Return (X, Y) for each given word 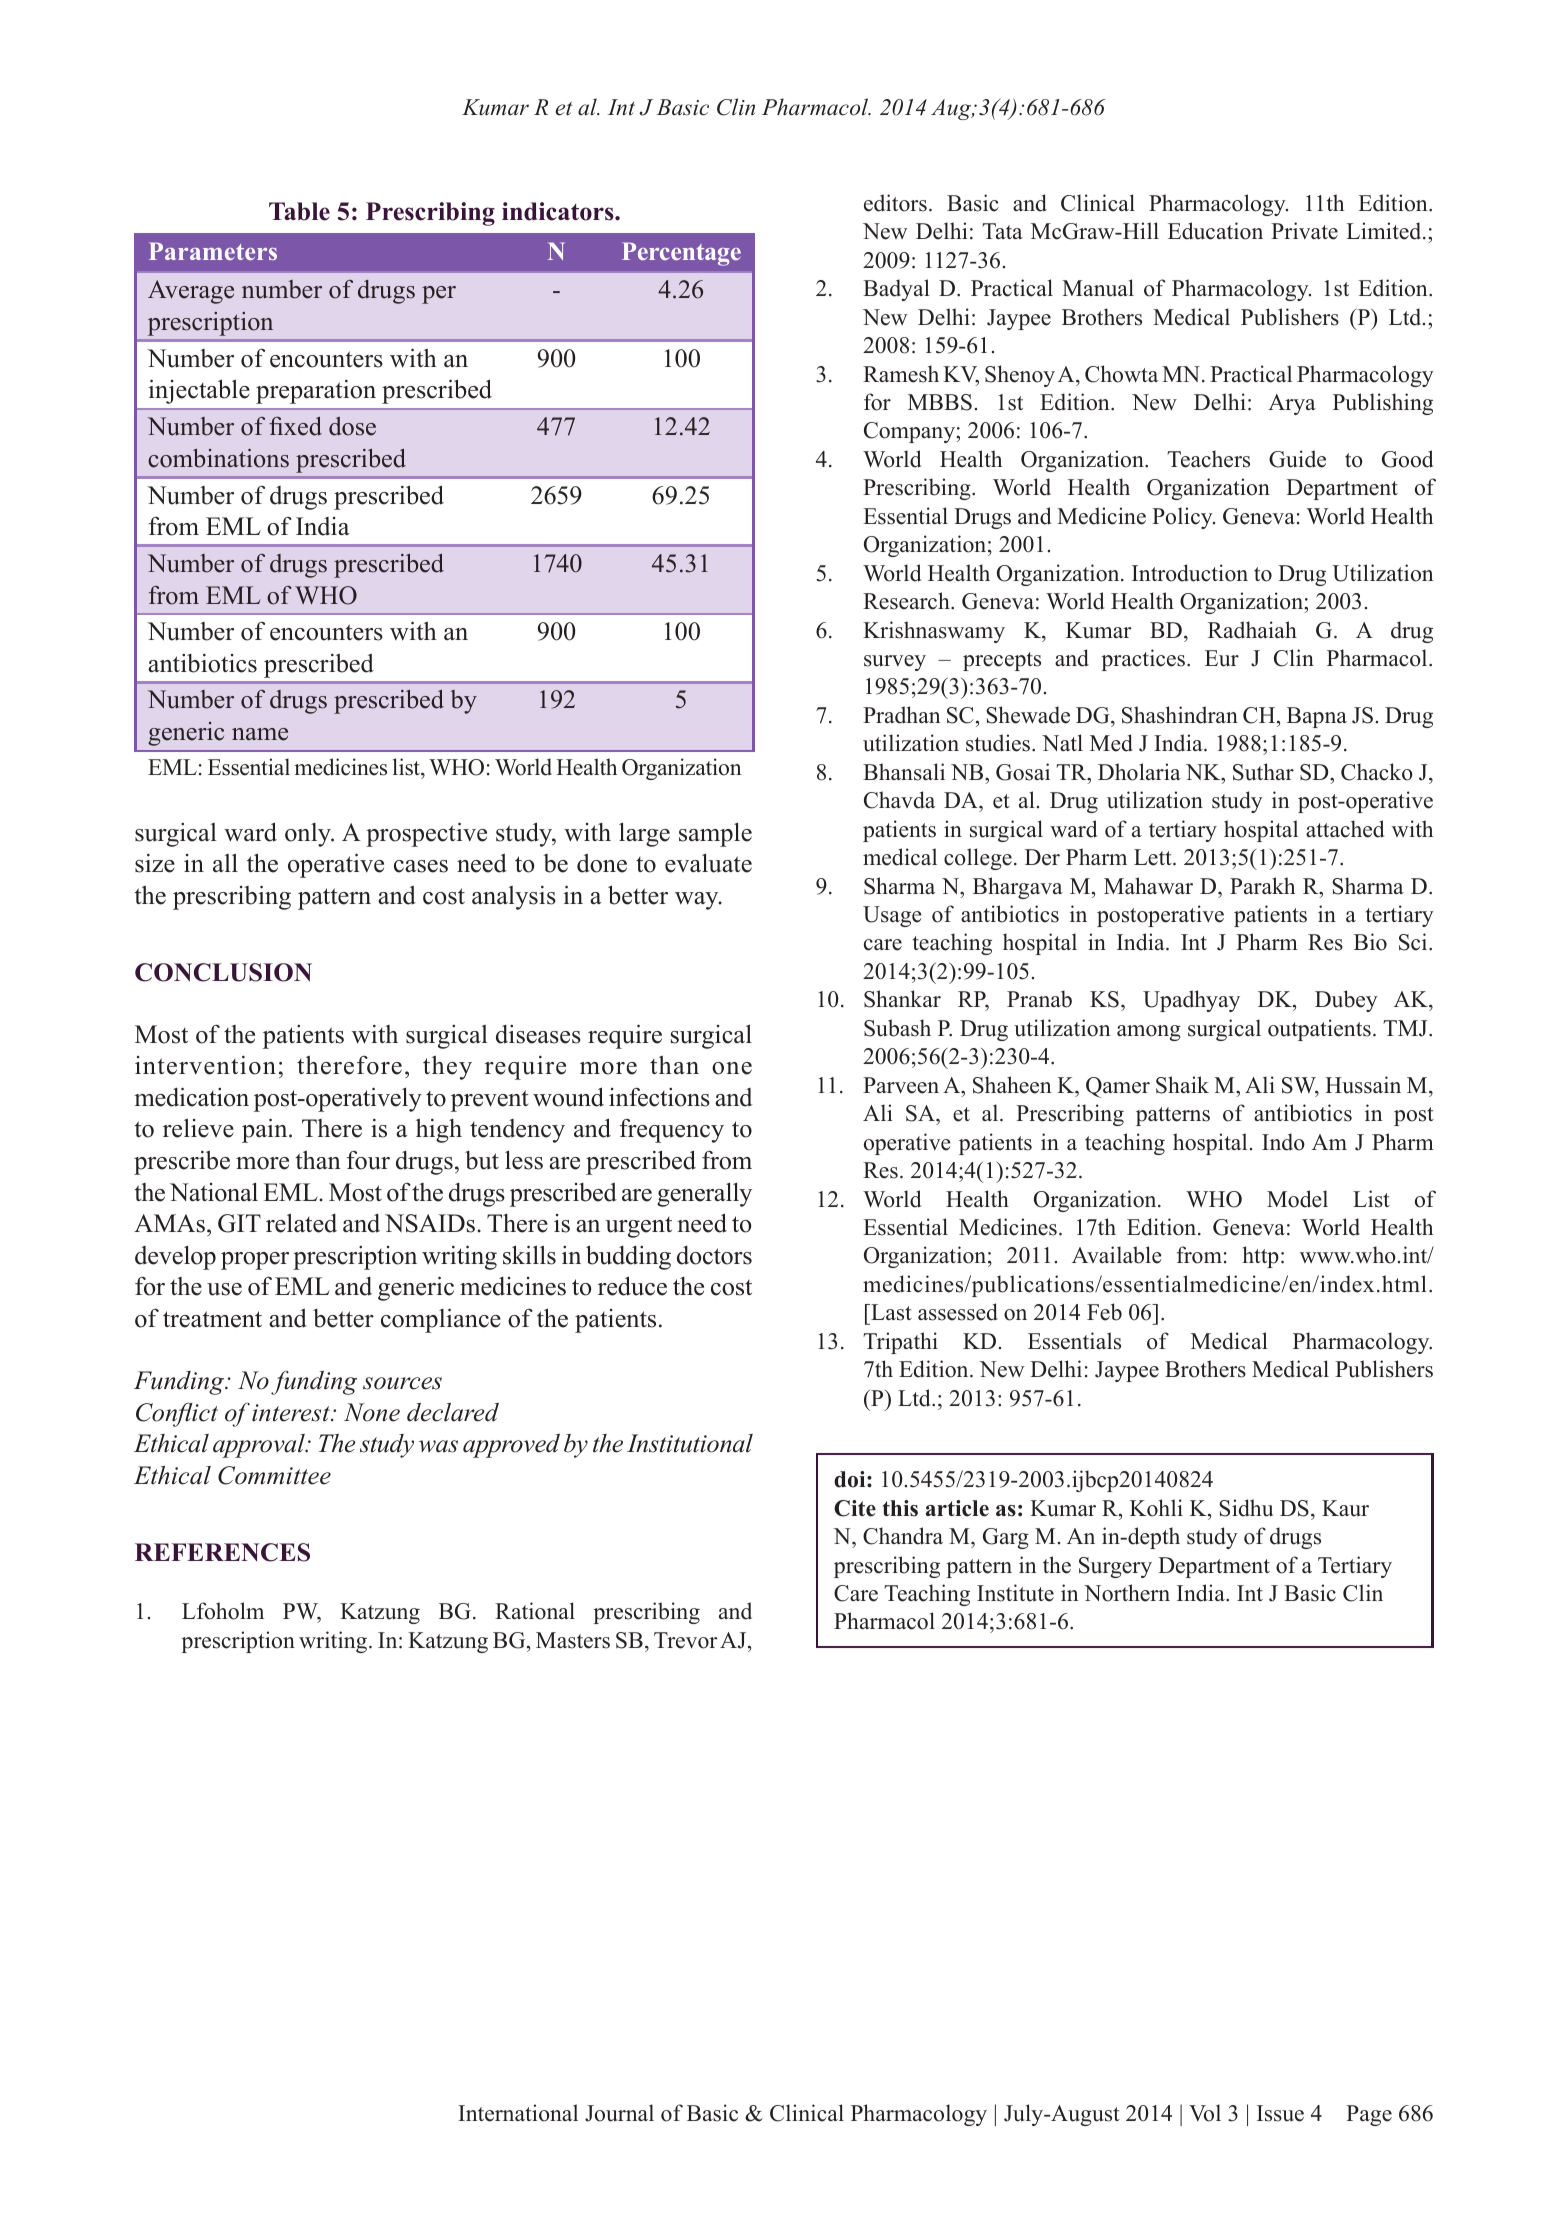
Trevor (686, 1640)
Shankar (902, 999)
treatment (212, 1319)
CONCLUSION (223, 972)
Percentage (681, 254)
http (1261, 1257)
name (260, 734)
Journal (619, 2113)
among (1149, 1033)
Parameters (213, 251)
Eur (1222, 658)
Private (1304, 231)
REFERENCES (222, 1552)
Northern (1127, 1593)
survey (895, 663)
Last (890, 1312)
